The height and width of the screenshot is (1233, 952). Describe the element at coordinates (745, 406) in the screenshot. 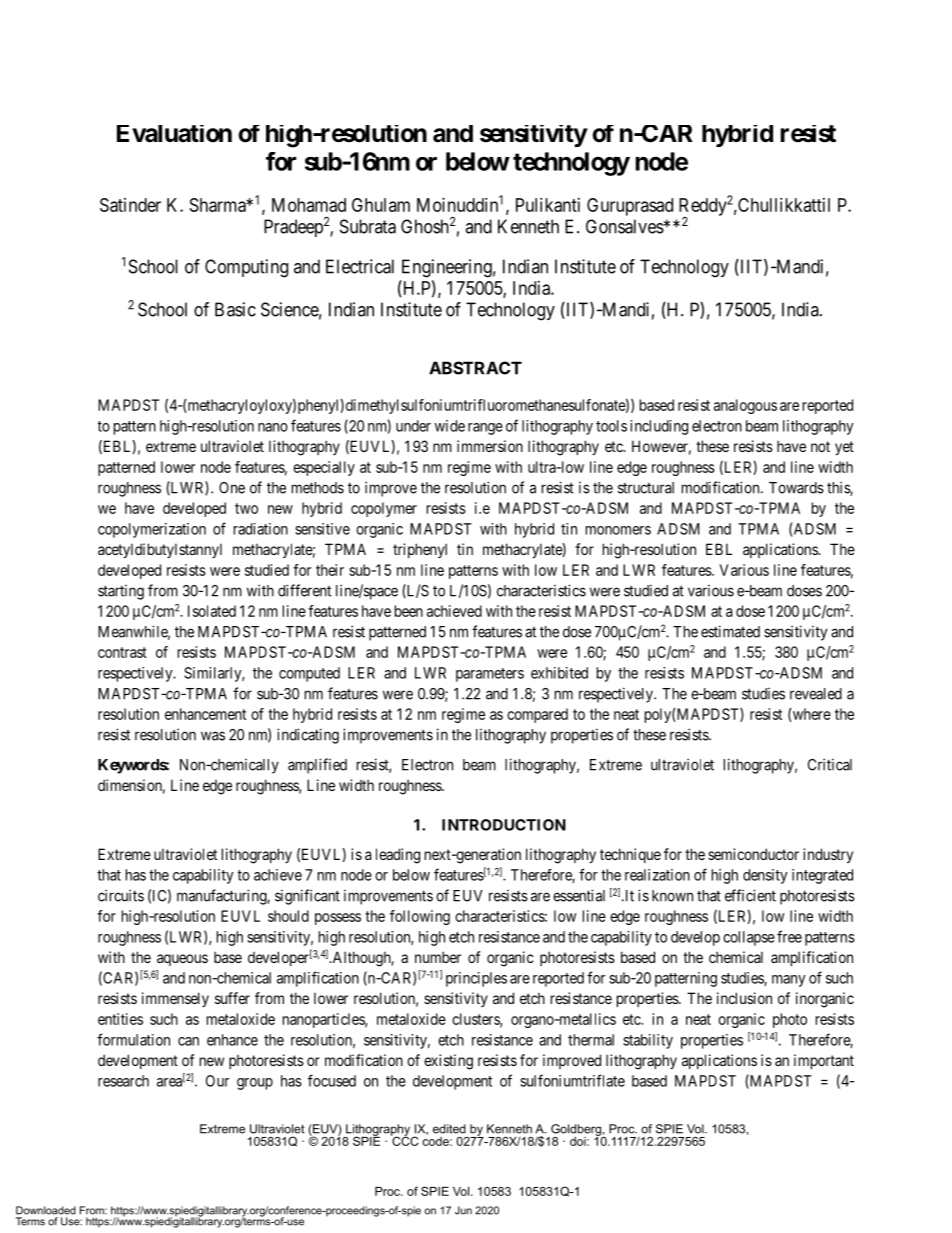

I see `analogous` at that location.
